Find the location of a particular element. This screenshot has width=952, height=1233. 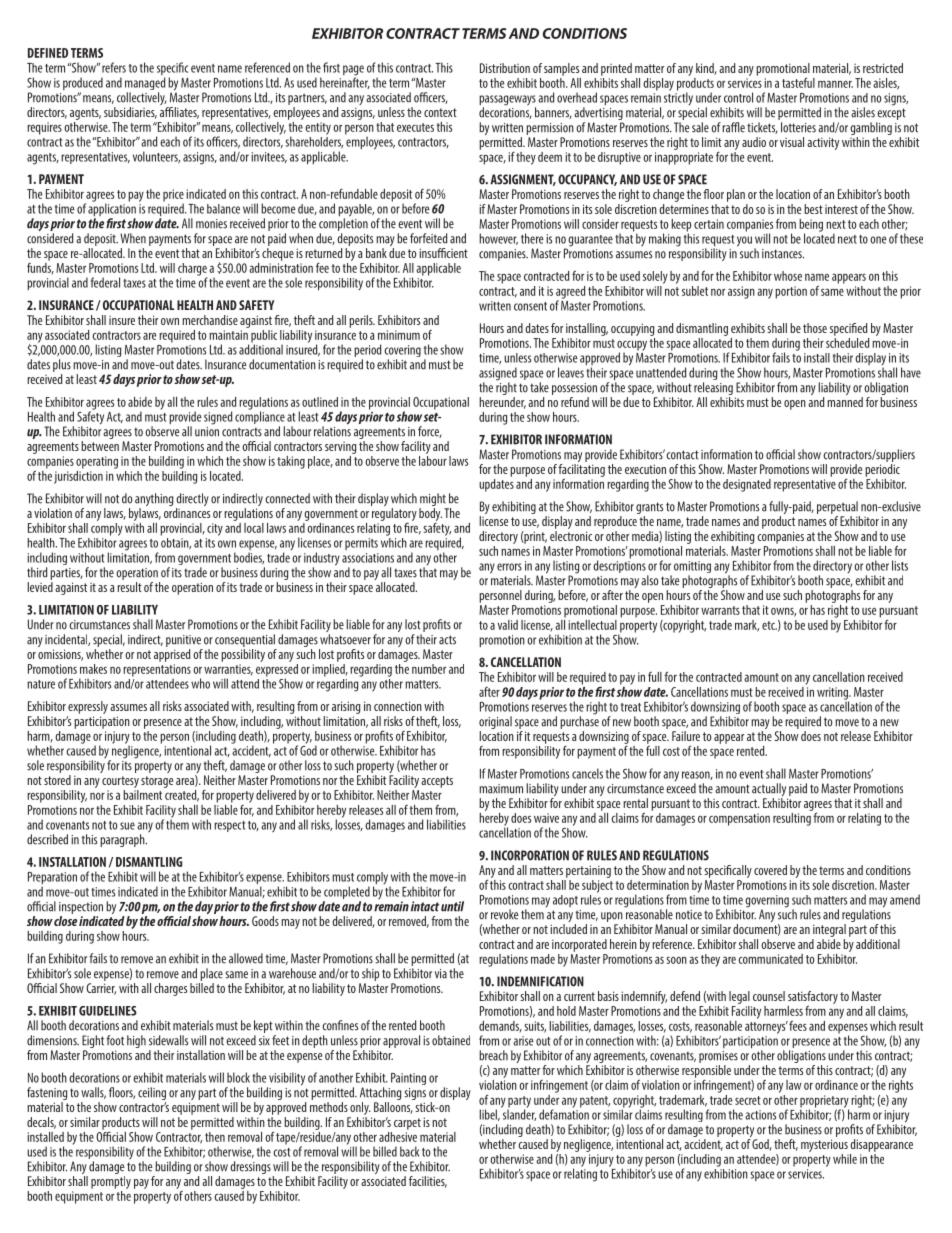

those is located at coordinates (815, 328).
